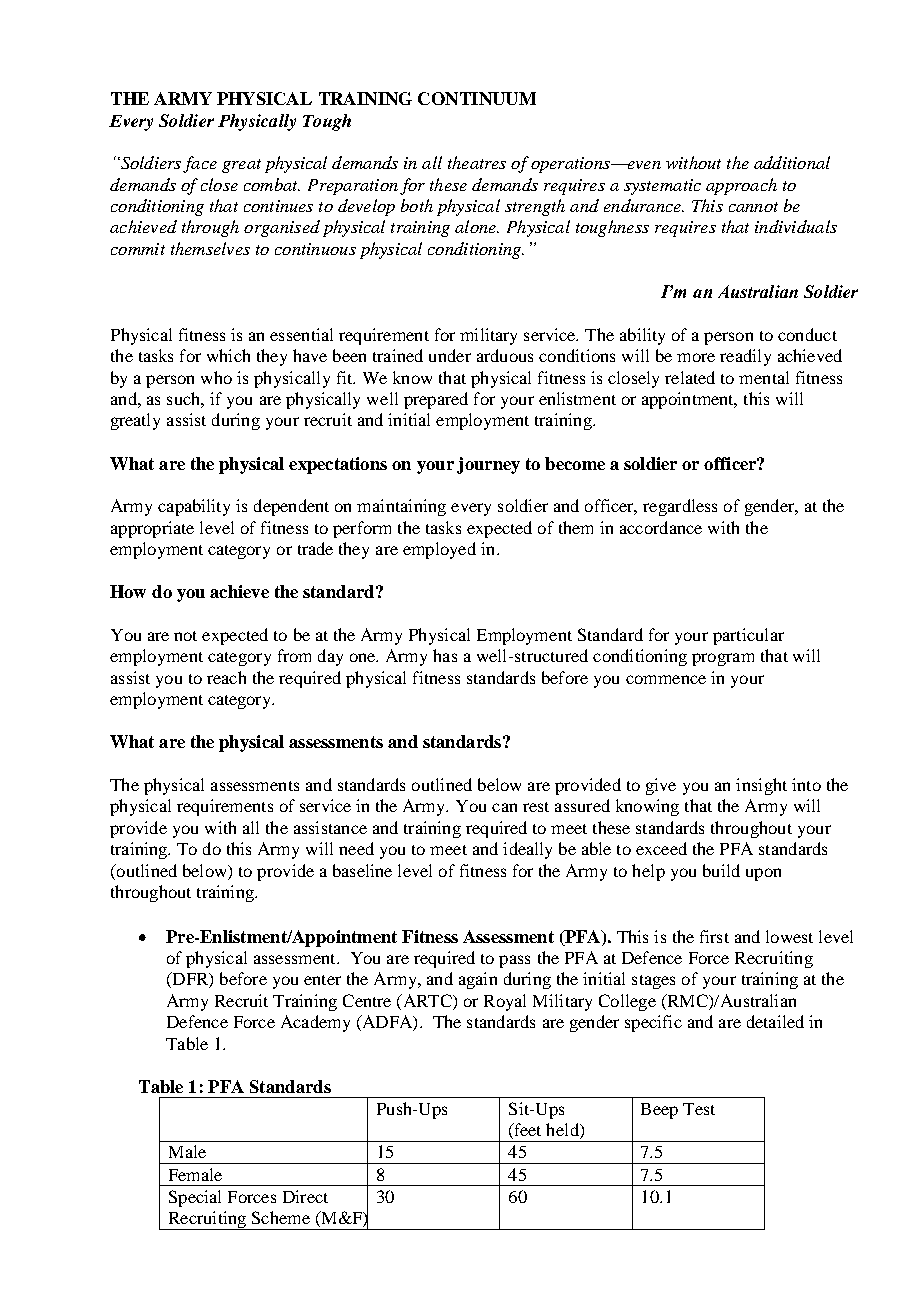  Describe the element at coordinates (721, 870) in the screenshot. I see `build` at that location.
